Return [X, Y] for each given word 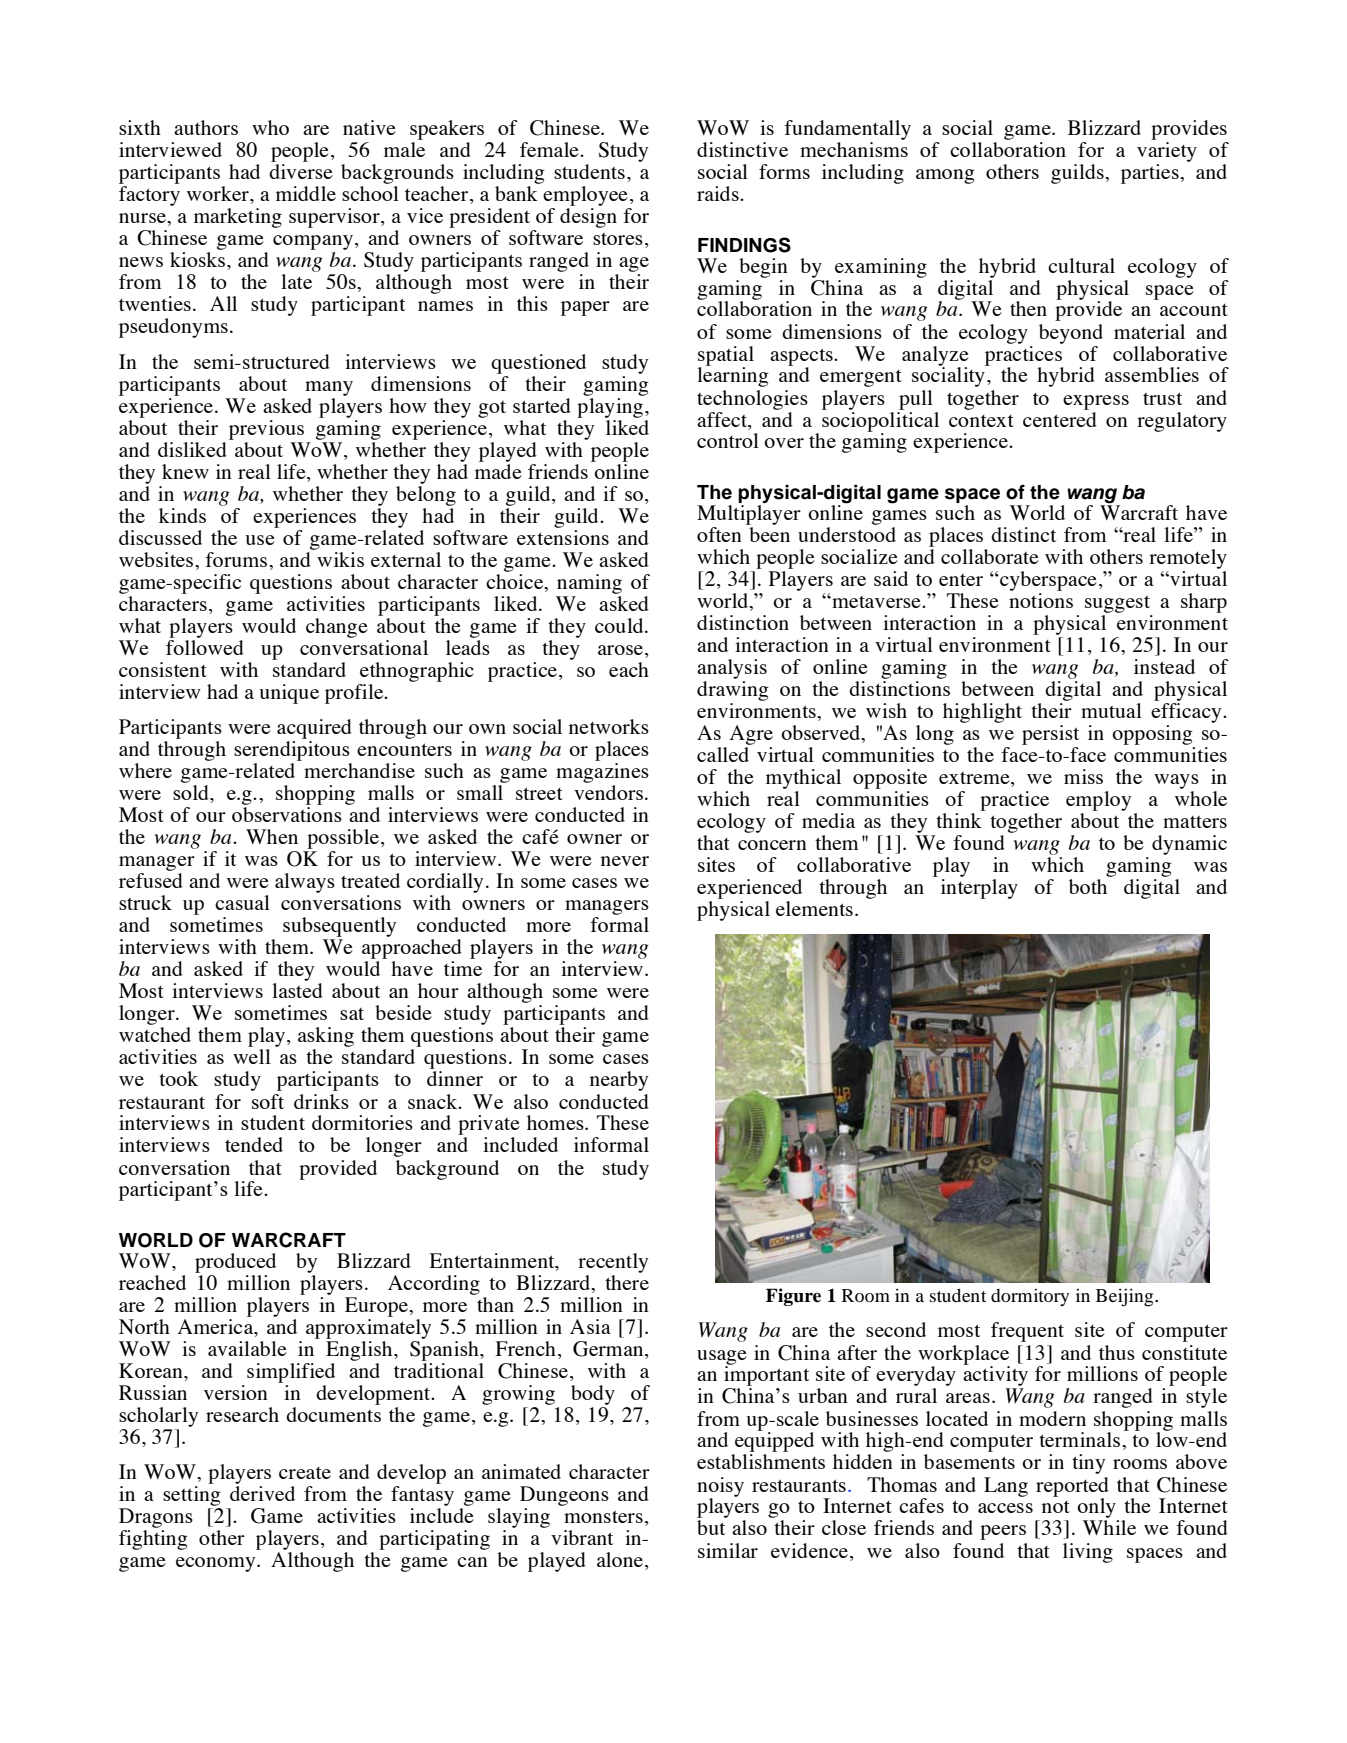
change [337, 628]
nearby [619, 1081]
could [620, 625]
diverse [301, 171]
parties [1151, 174]
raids [719, 193]
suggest [1117, 604]
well [252, 1056]
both [1088, 886]
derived [262, 1493]
